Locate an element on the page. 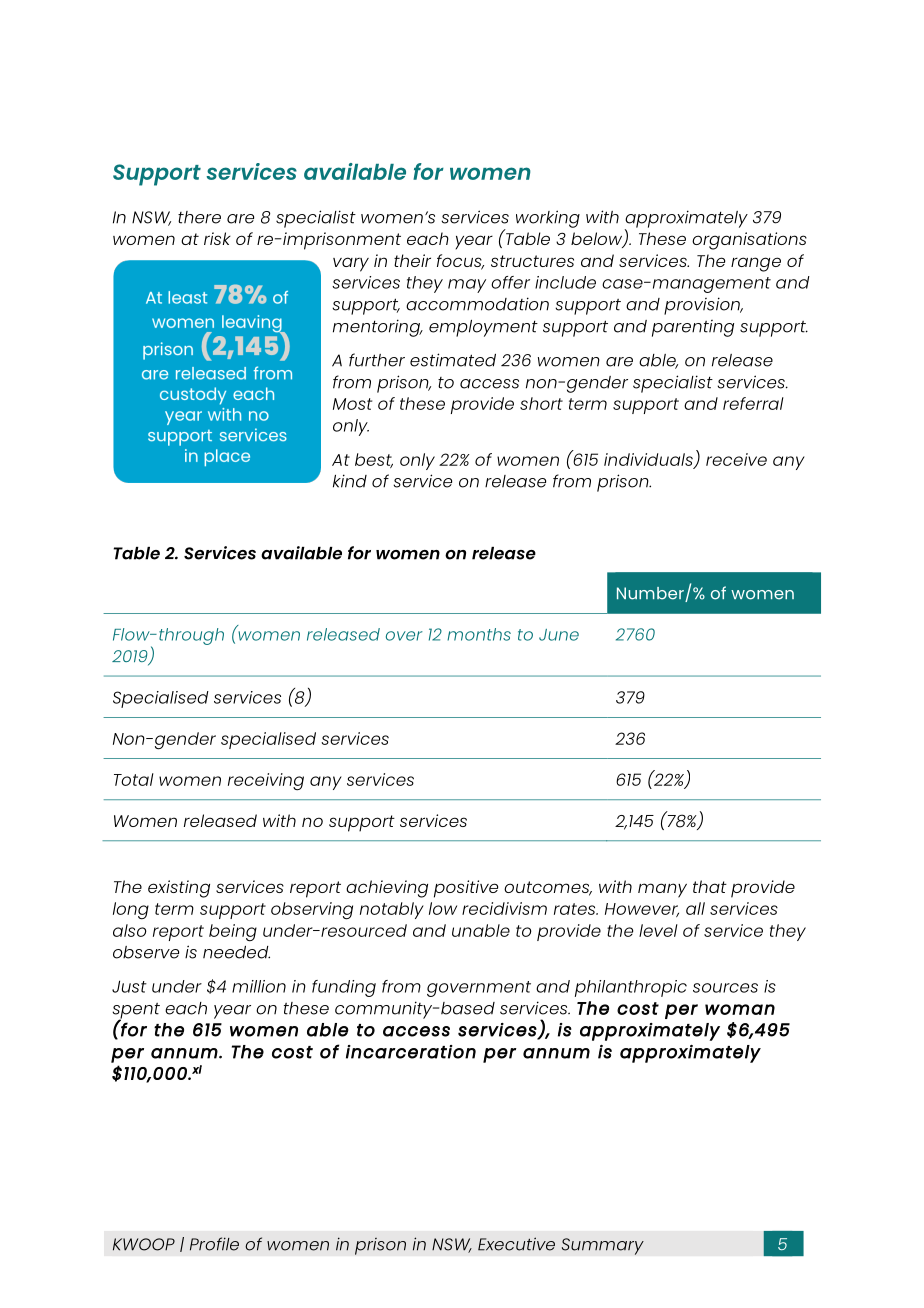 The image size is (924, 1308). Profile is located at coordinates (214, 1244).
